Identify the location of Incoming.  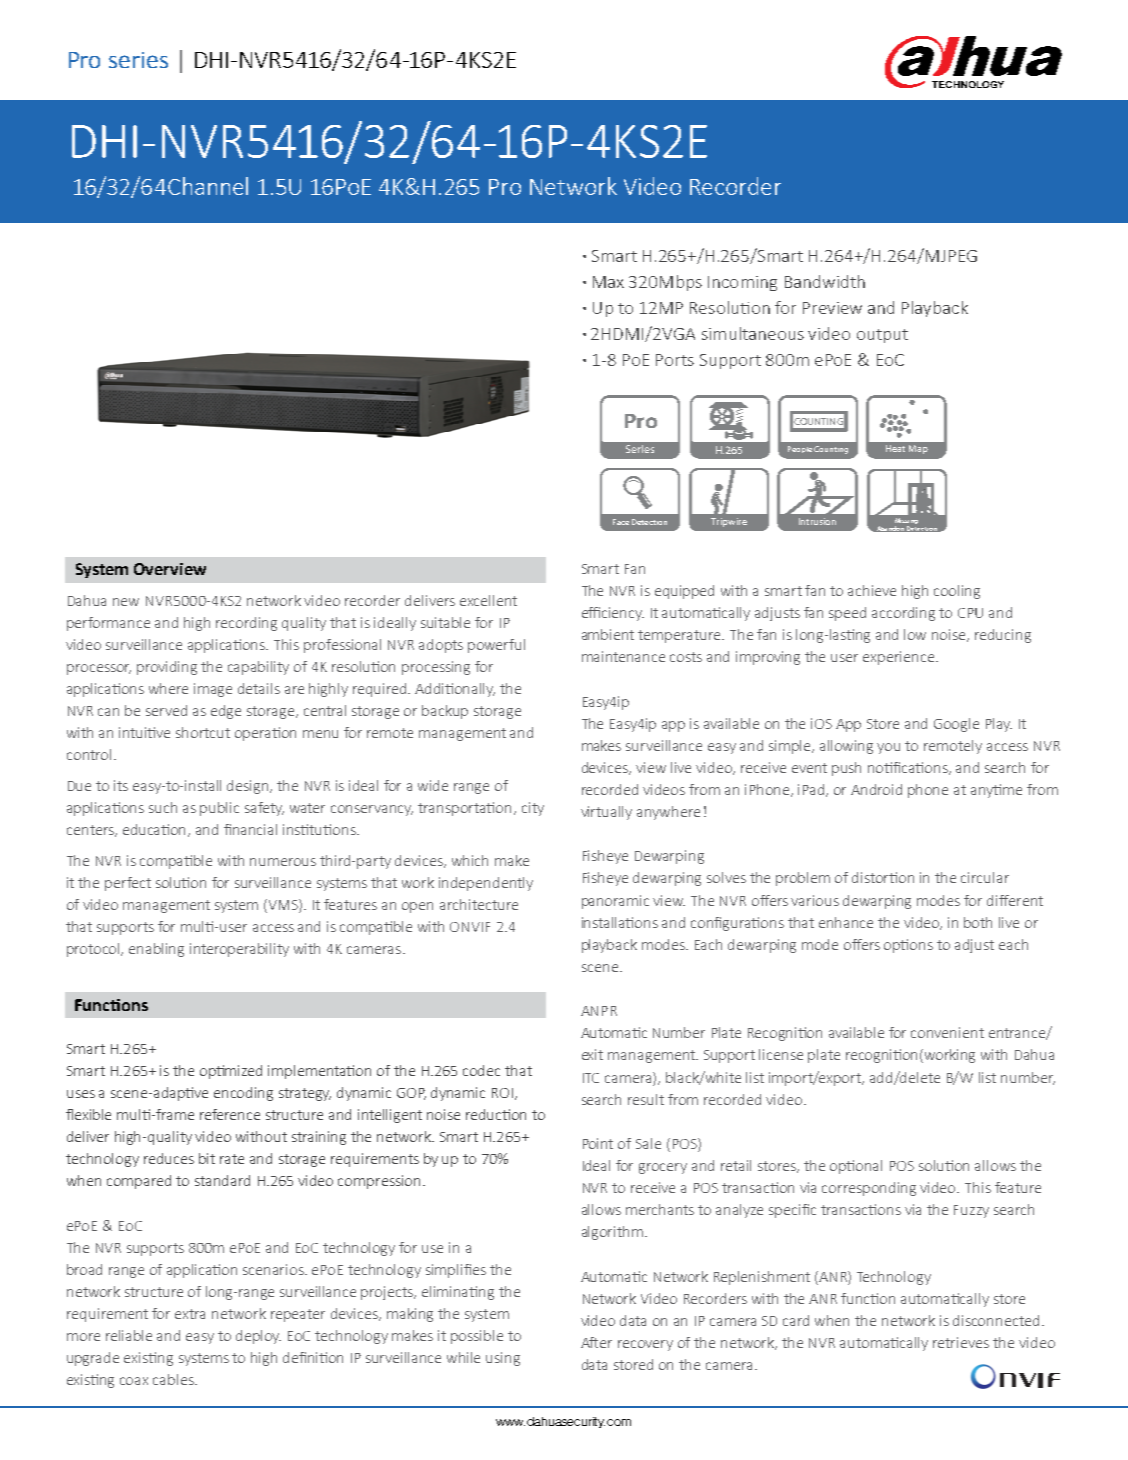
(742, 283).
